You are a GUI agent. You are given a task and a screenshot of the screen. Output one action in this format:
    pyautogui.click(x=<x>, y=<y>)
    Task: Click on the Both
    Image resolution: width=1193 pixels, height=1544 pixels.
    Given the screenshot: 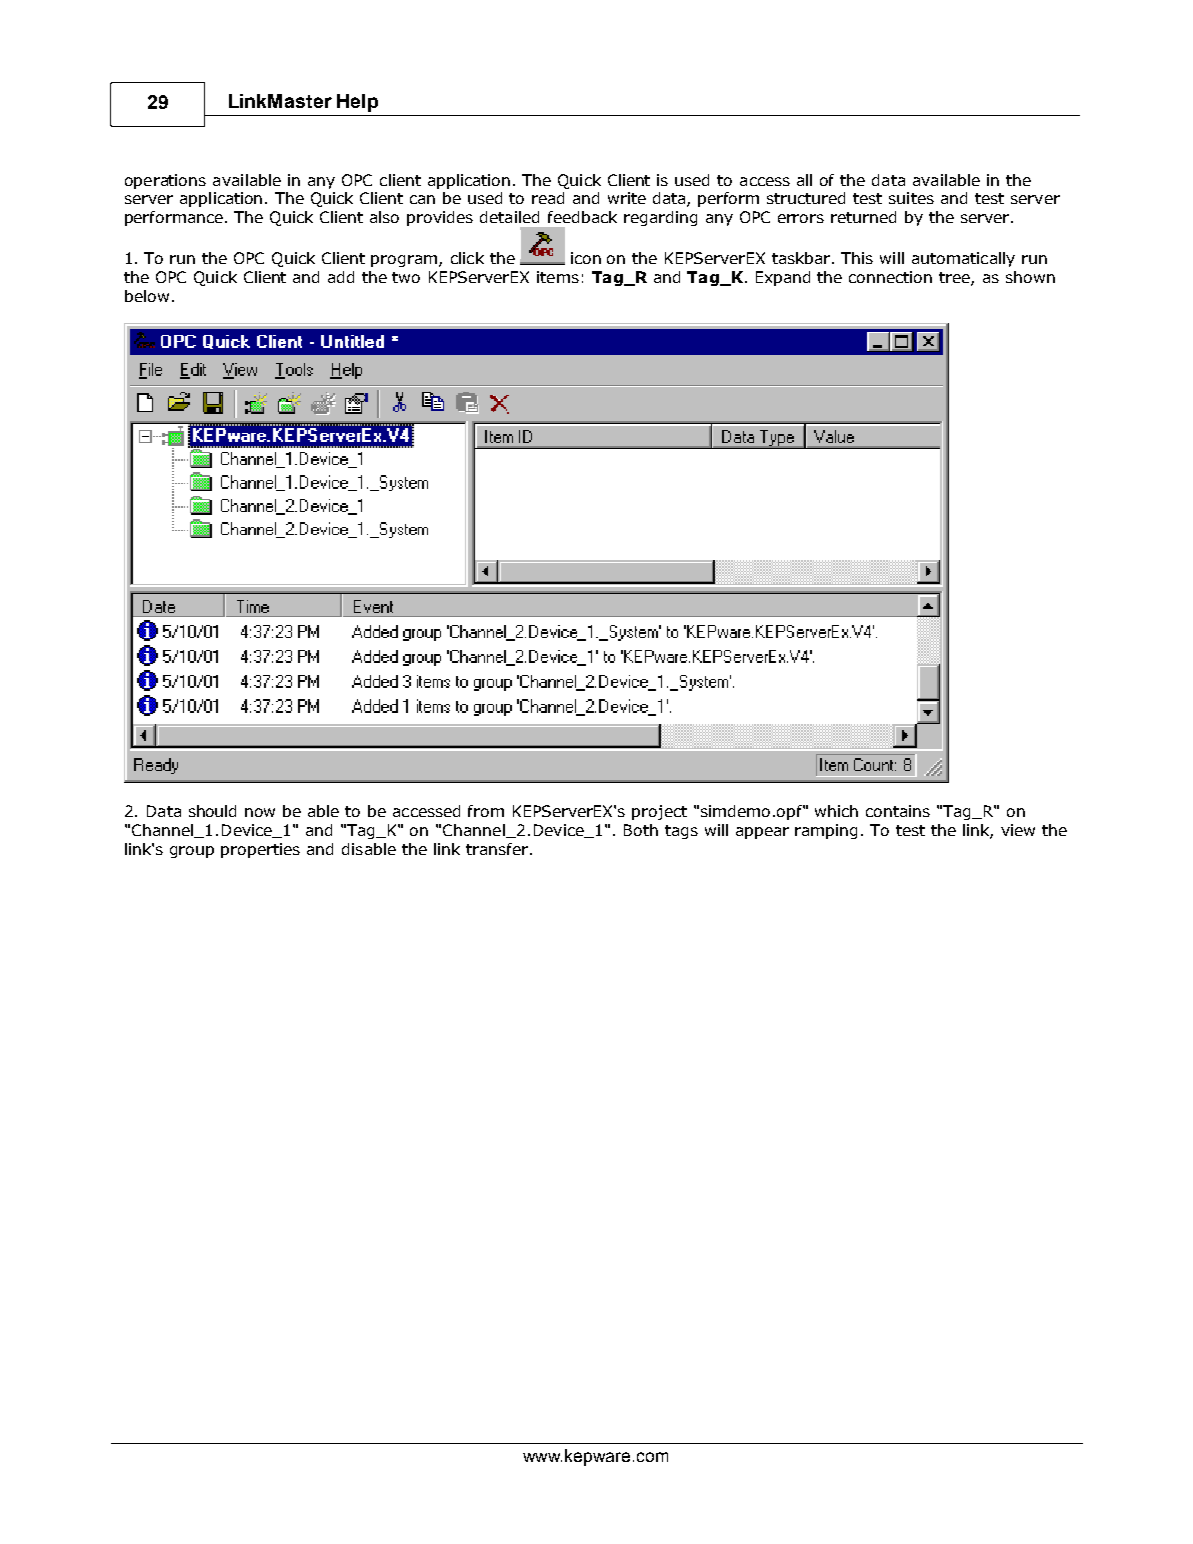 What is the action you would take?
    pyautogui.click(x=641, y=830)
